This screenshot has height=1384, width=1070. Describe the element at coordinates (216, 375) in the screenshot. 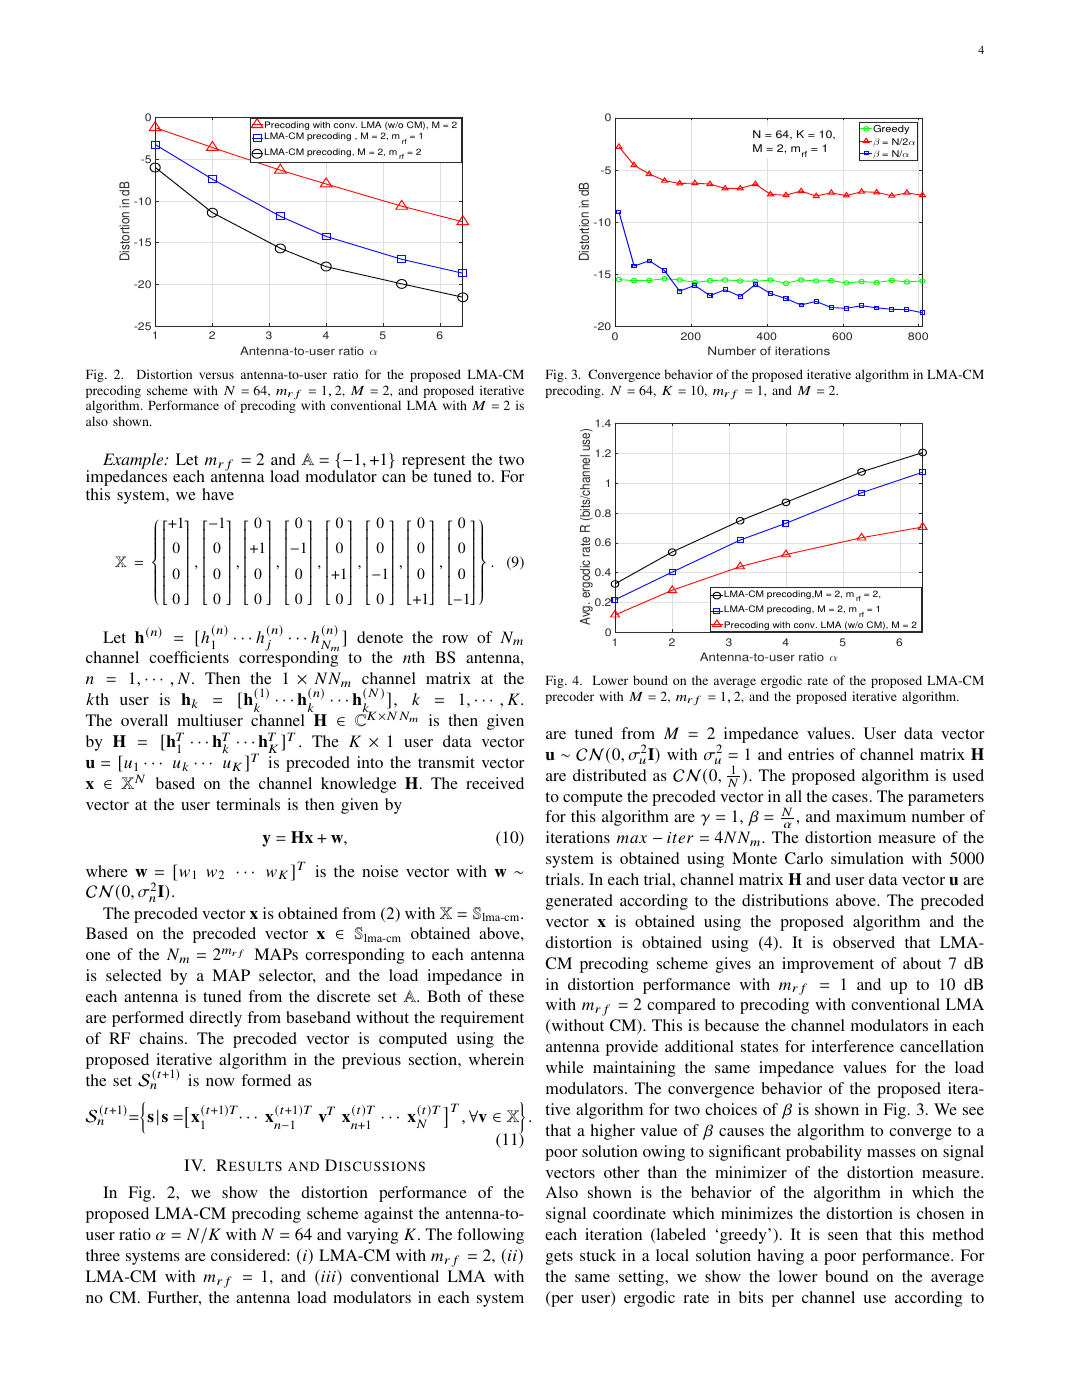

I see `versus` at that location.
